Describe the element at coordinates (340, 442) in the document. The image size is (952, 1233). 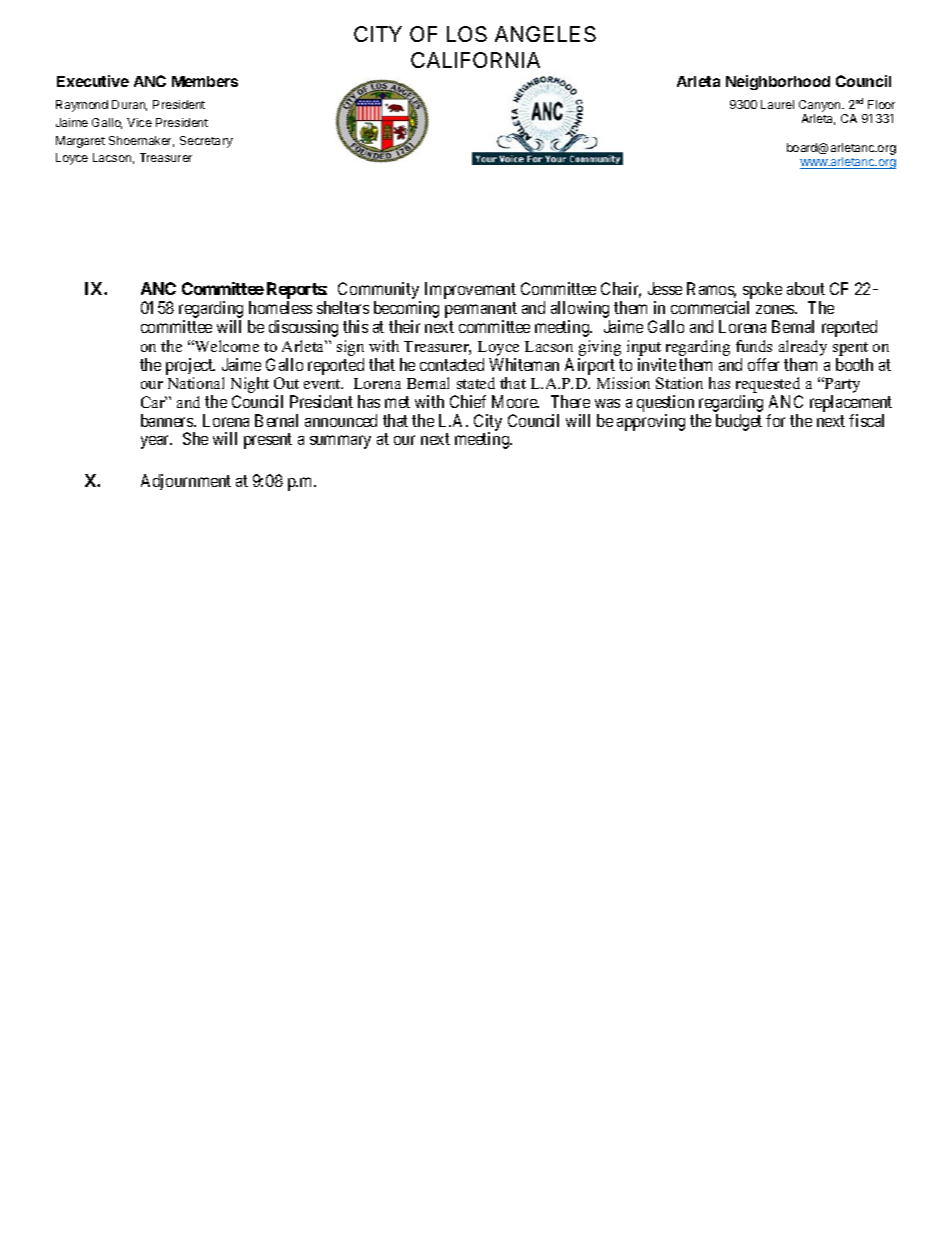
I see `summary` at that location.
